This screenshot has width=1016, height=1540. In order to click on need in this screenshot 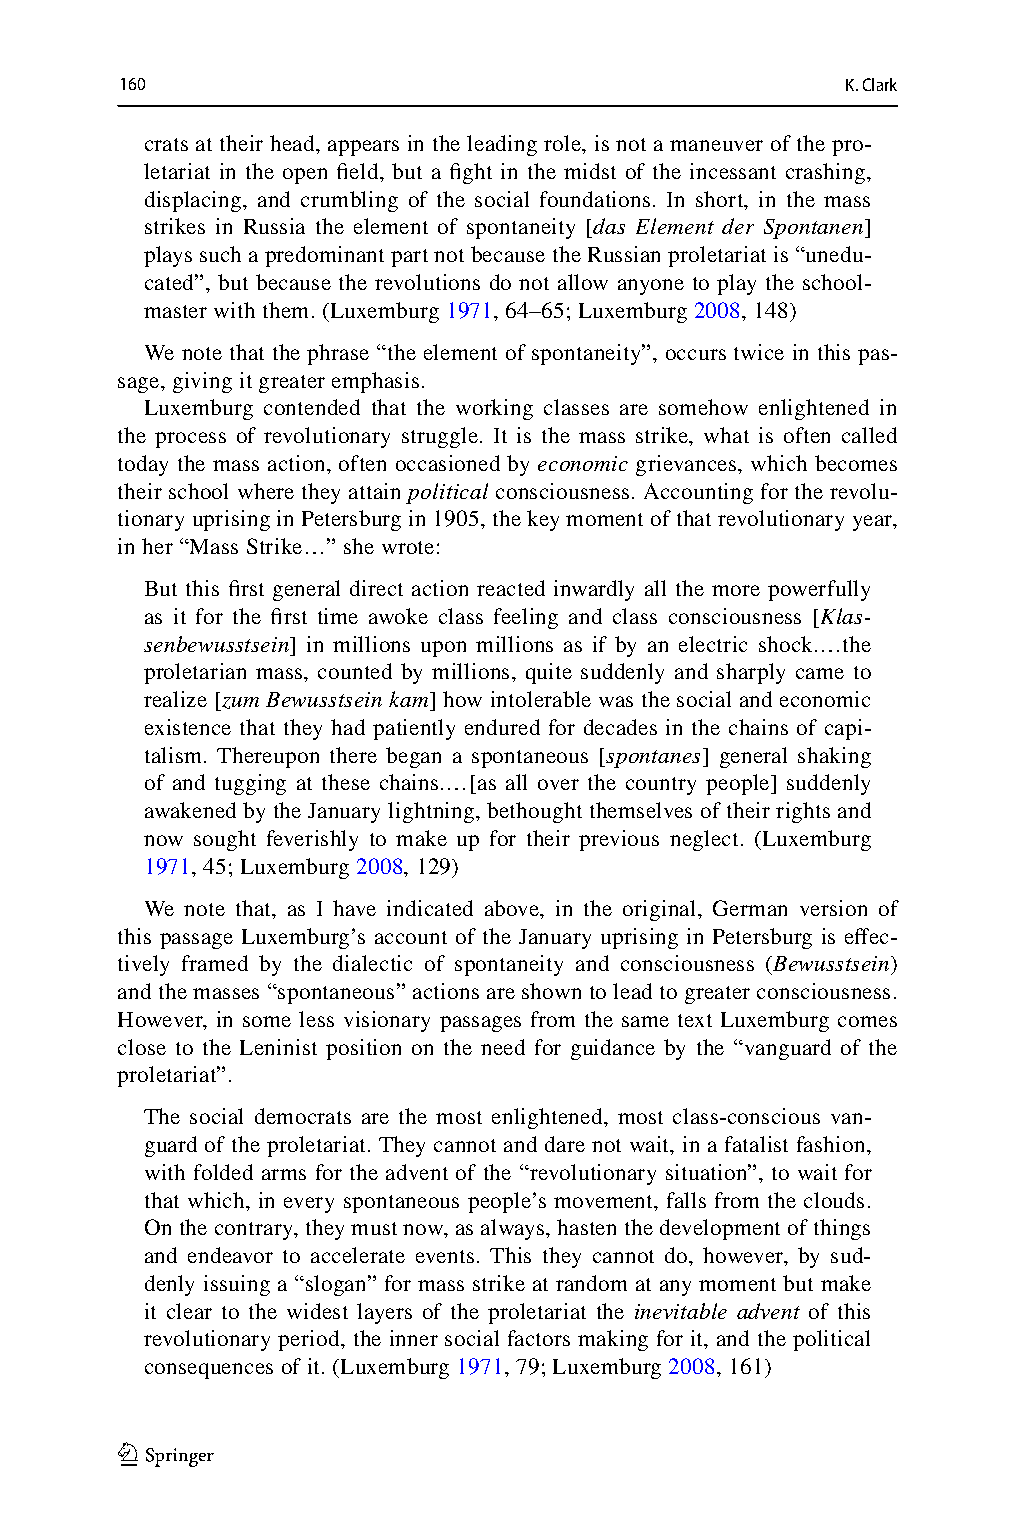, I will do `click(503, 1047)`.
